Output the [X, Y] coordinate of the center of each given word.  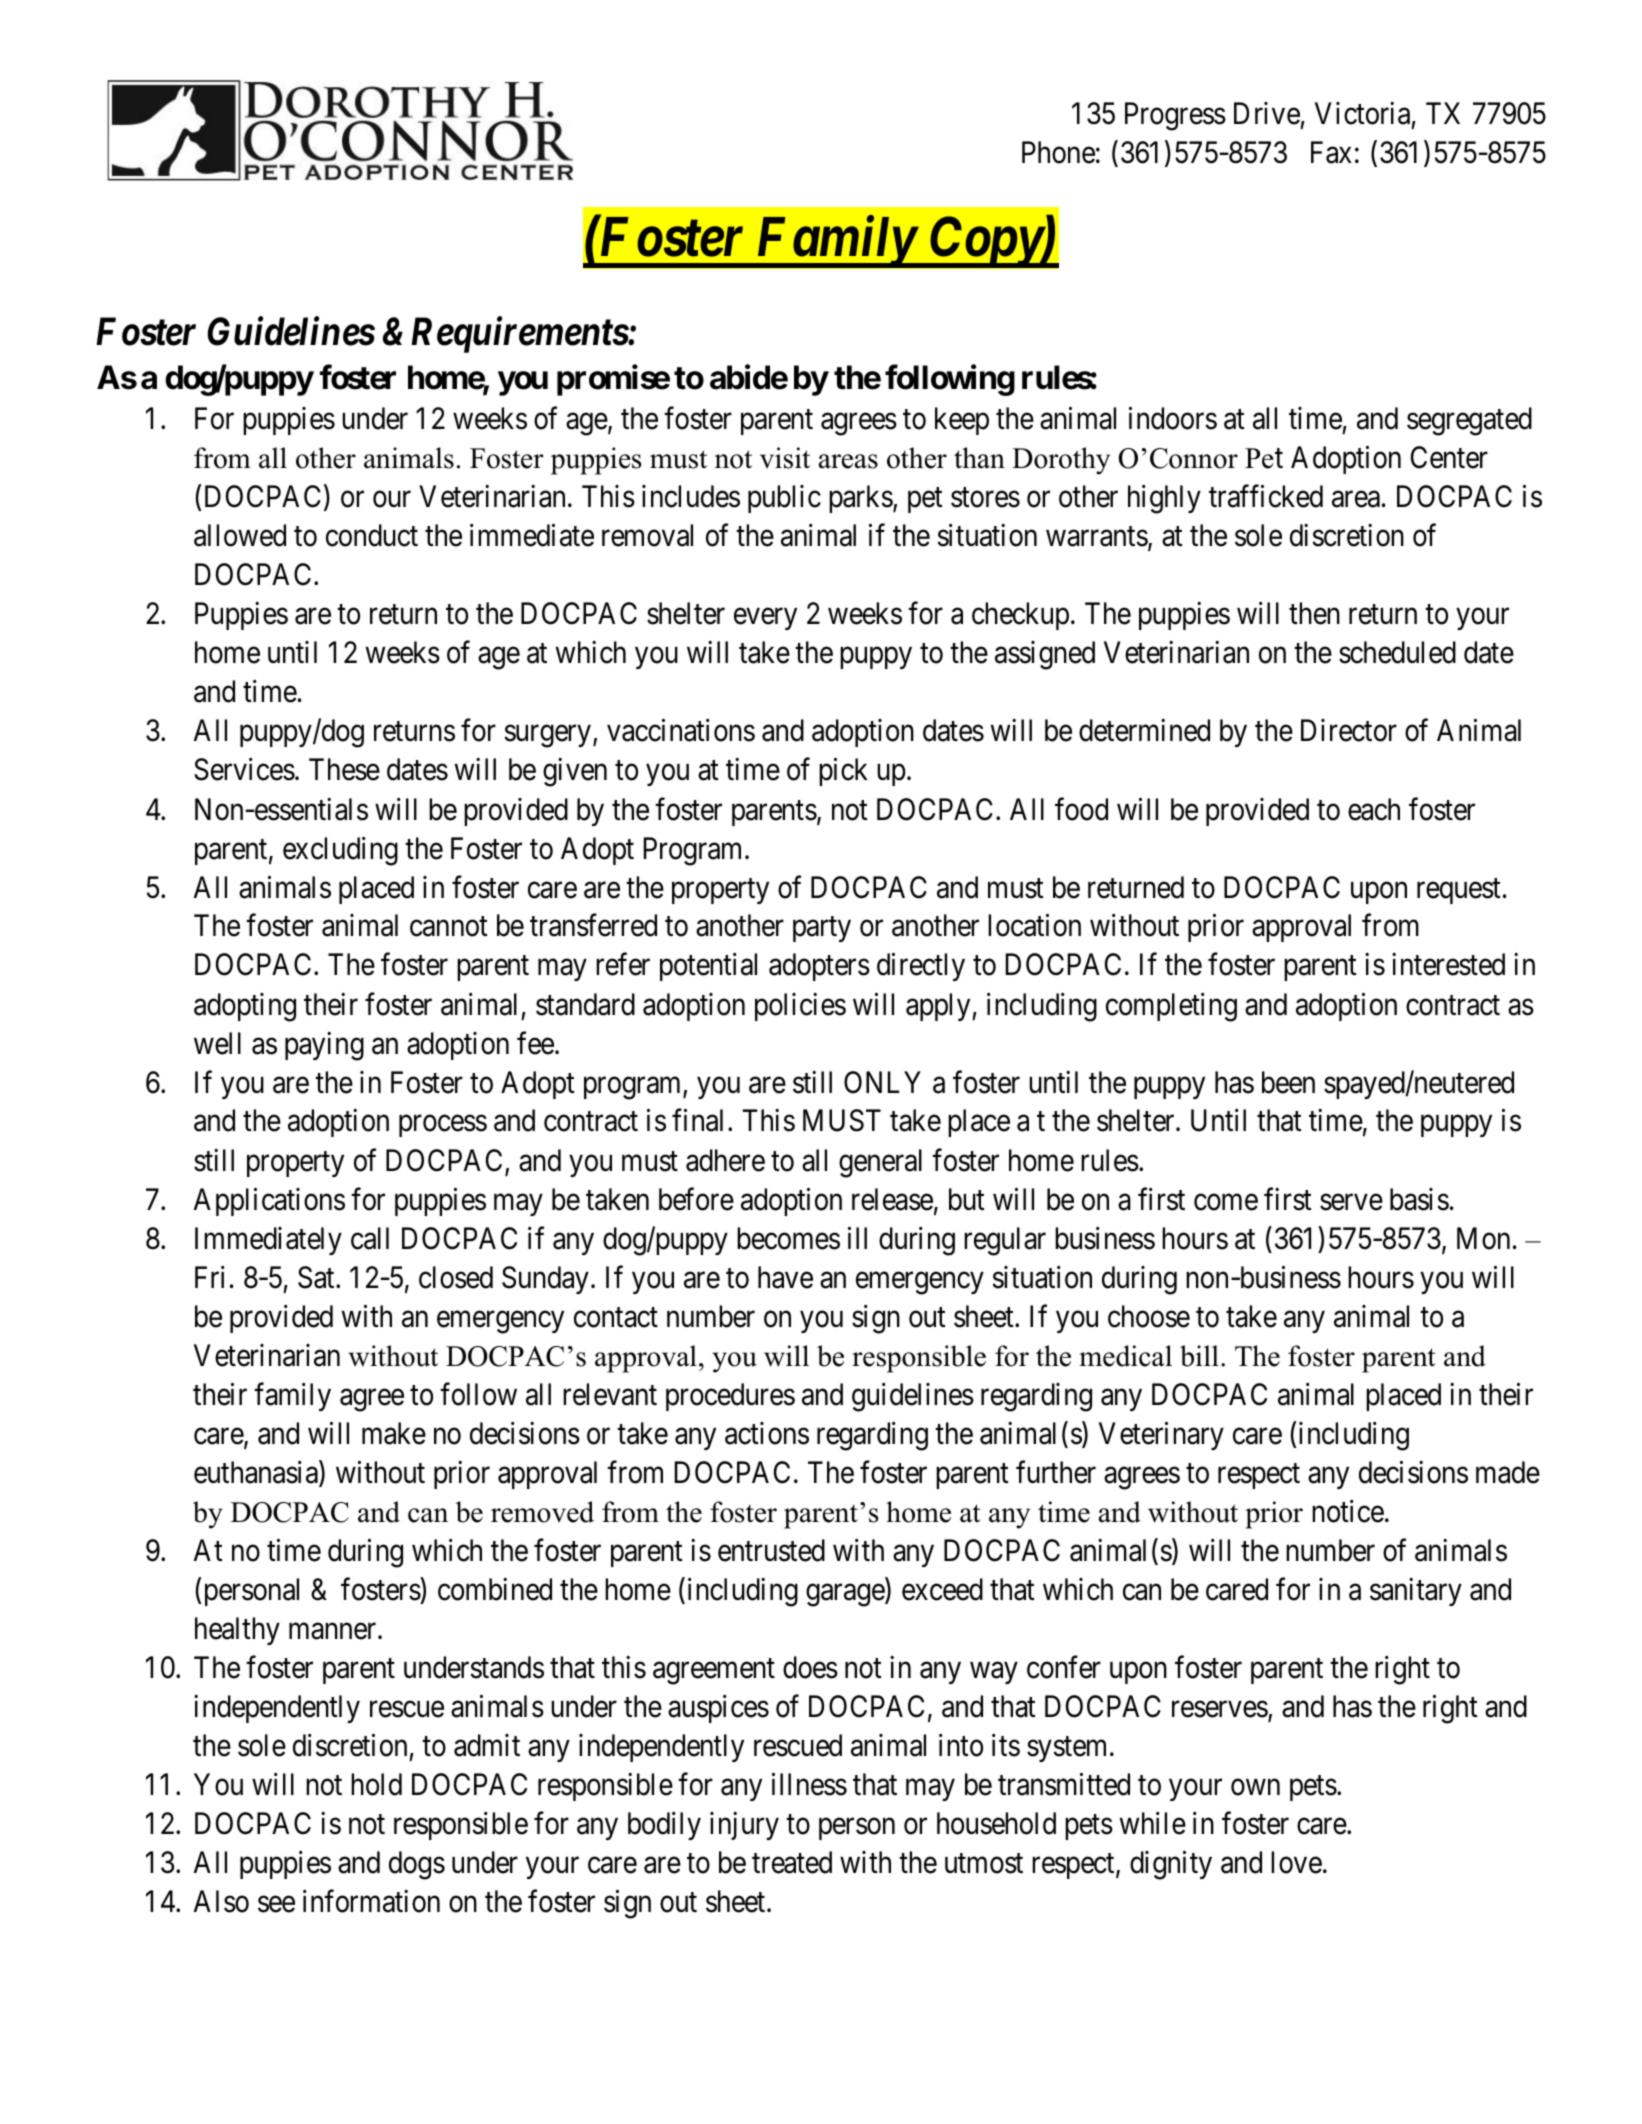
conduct [372, 535]
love [1296, 1862]
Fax [1331, 152]
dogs [417, 1865]
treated [792, 1862]
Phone [1058, 152]
